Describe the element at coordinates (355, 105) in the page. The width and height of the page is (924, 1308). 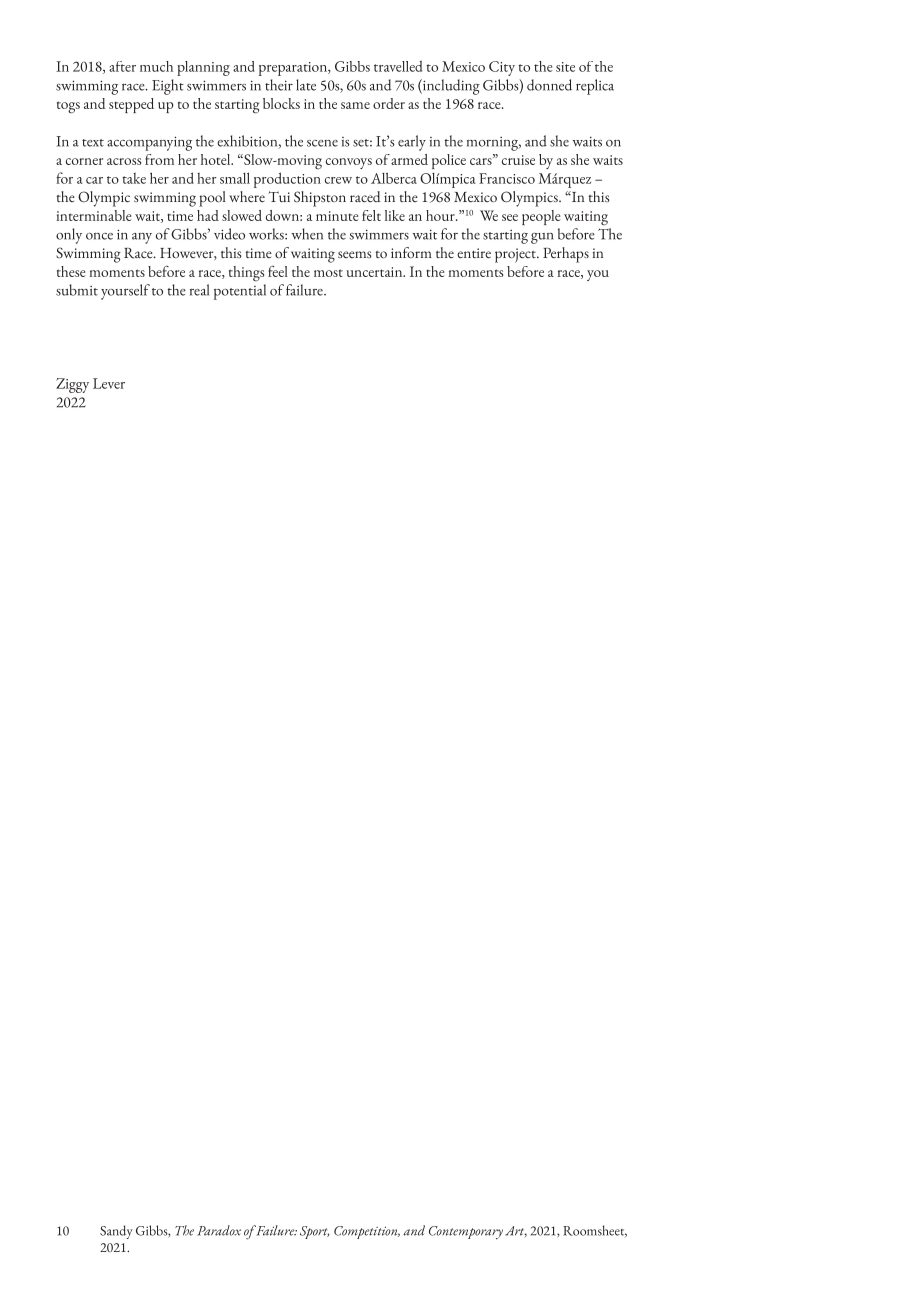
I see `same` at that location.
